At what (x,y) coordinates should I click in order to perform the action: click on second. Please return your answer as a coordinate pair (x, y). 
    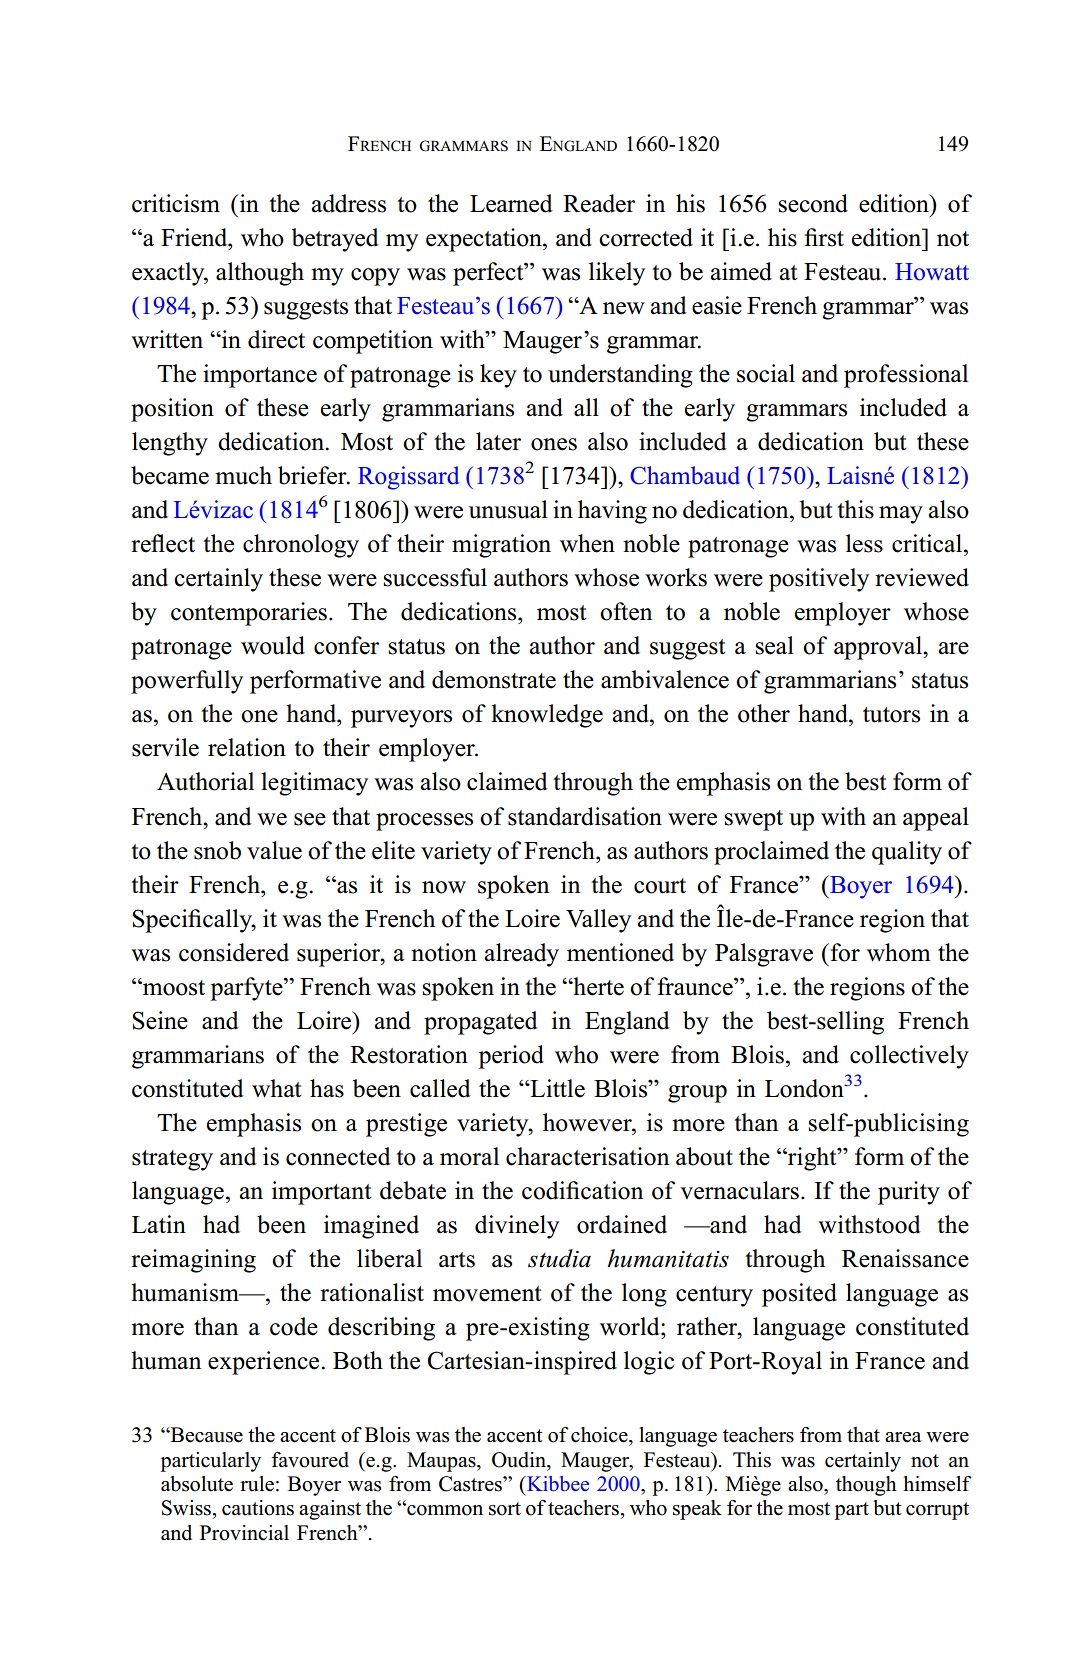
    Looking at the image, I should click on (813, 203).
